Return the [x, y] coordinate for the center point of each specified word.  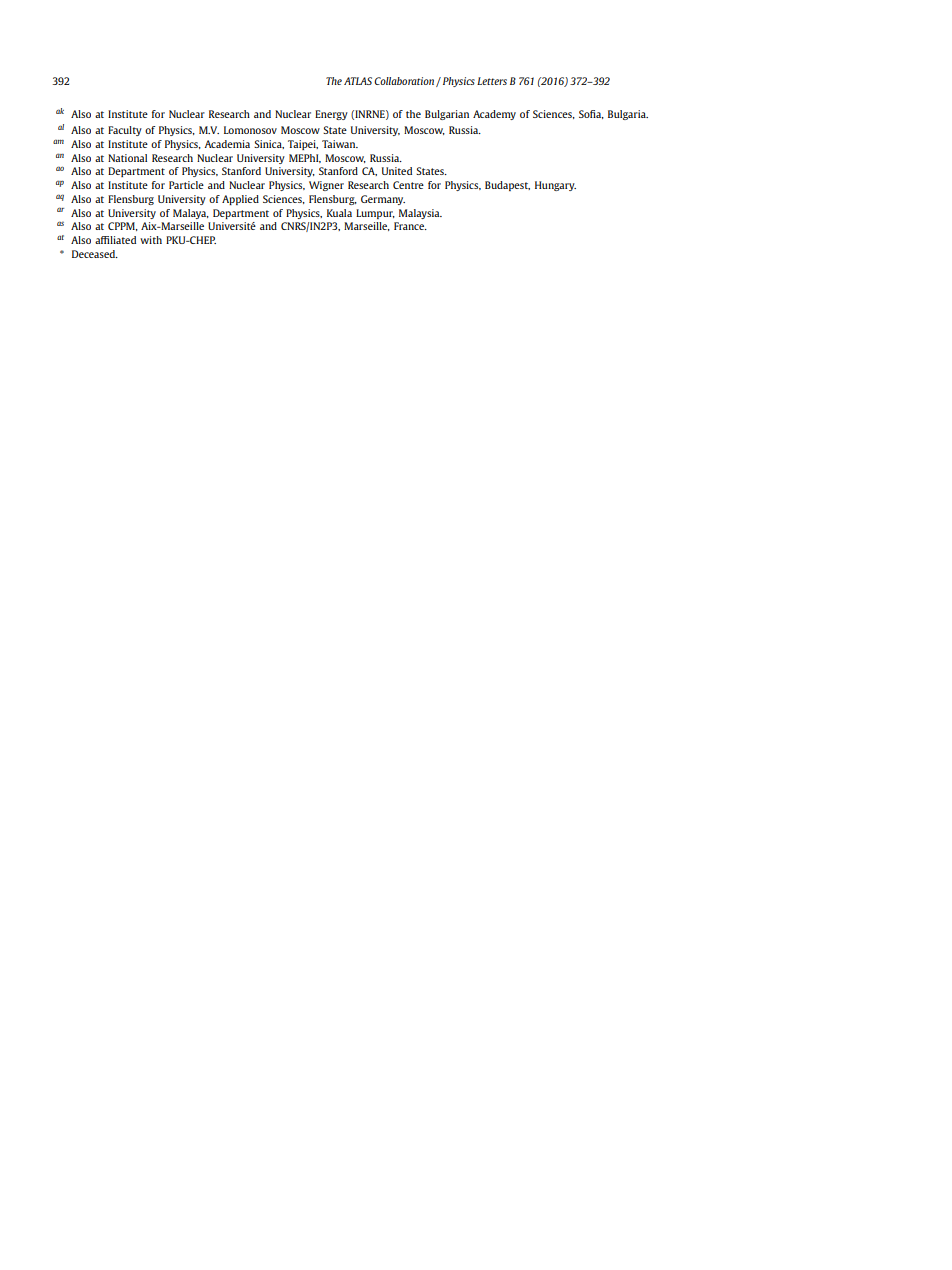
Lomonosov [250, 130]
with [151, 240]
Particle [186, 185]
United [397, 171]
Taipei [303, 145]
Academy [494, 115]
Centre [408, 185]
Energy [331, 115]
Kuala [339, 213]
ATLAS [358, 81]
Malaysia [420, 214]
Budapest [507, 186]
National [127, 158]
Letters [492, 81]
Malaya [191, 214]
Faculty [125, 131]
